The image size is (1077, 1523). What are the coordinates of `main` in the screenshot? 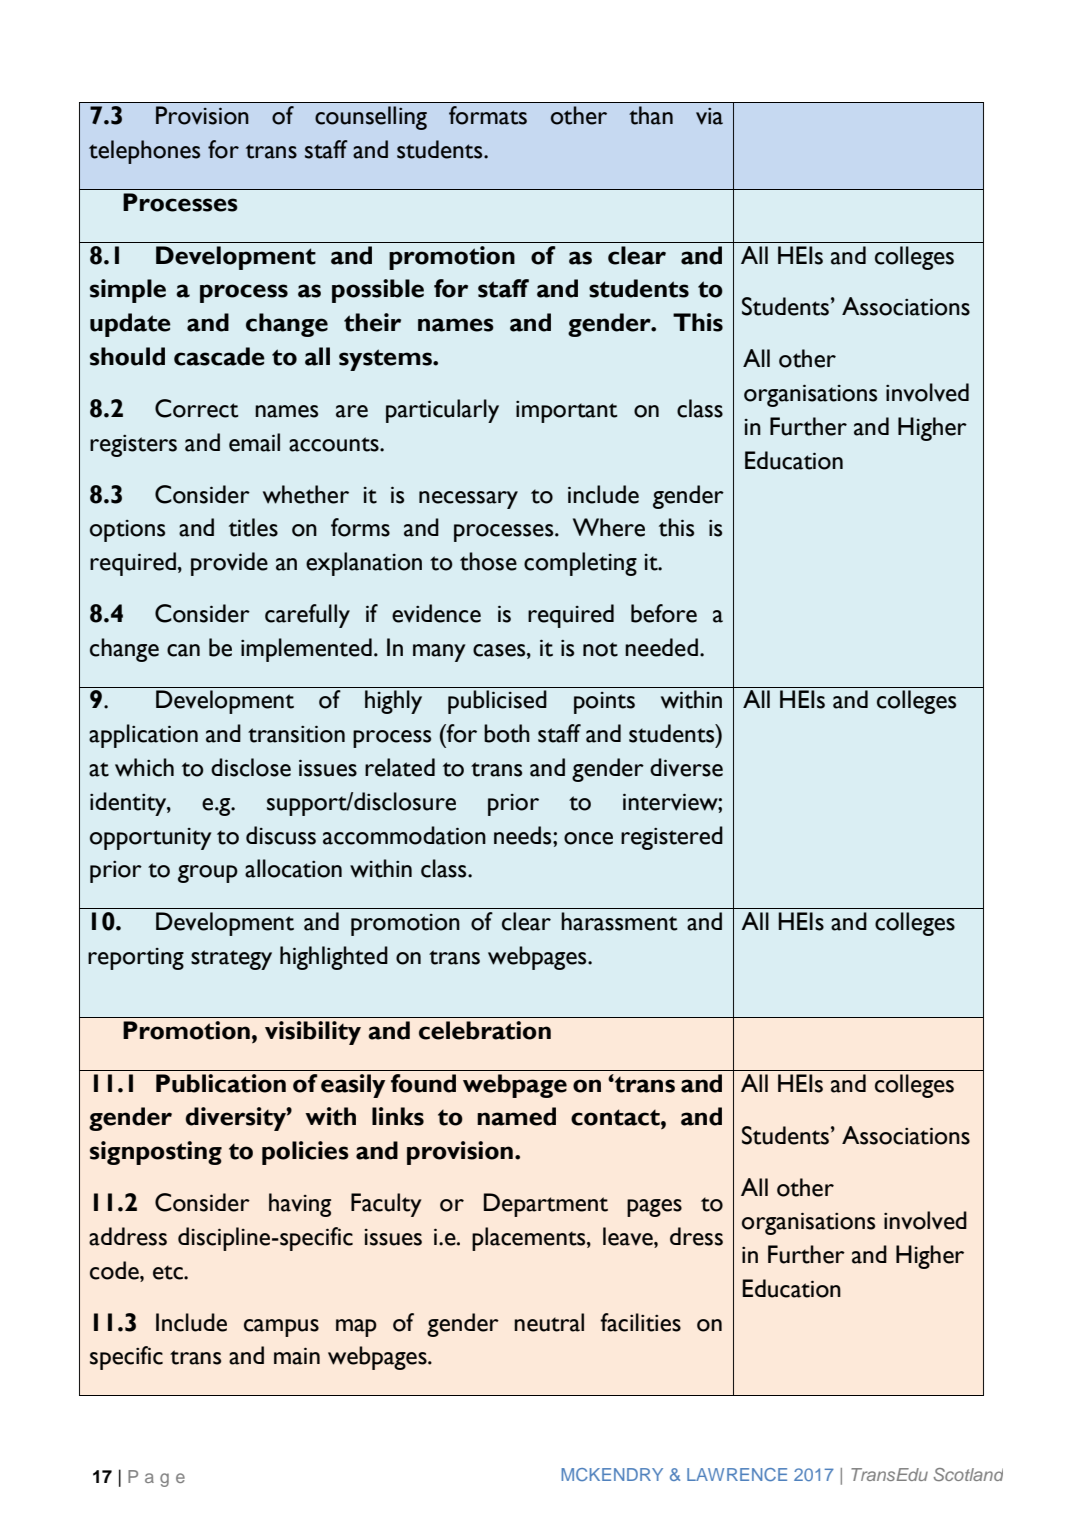 It's located at (297, 1356).
